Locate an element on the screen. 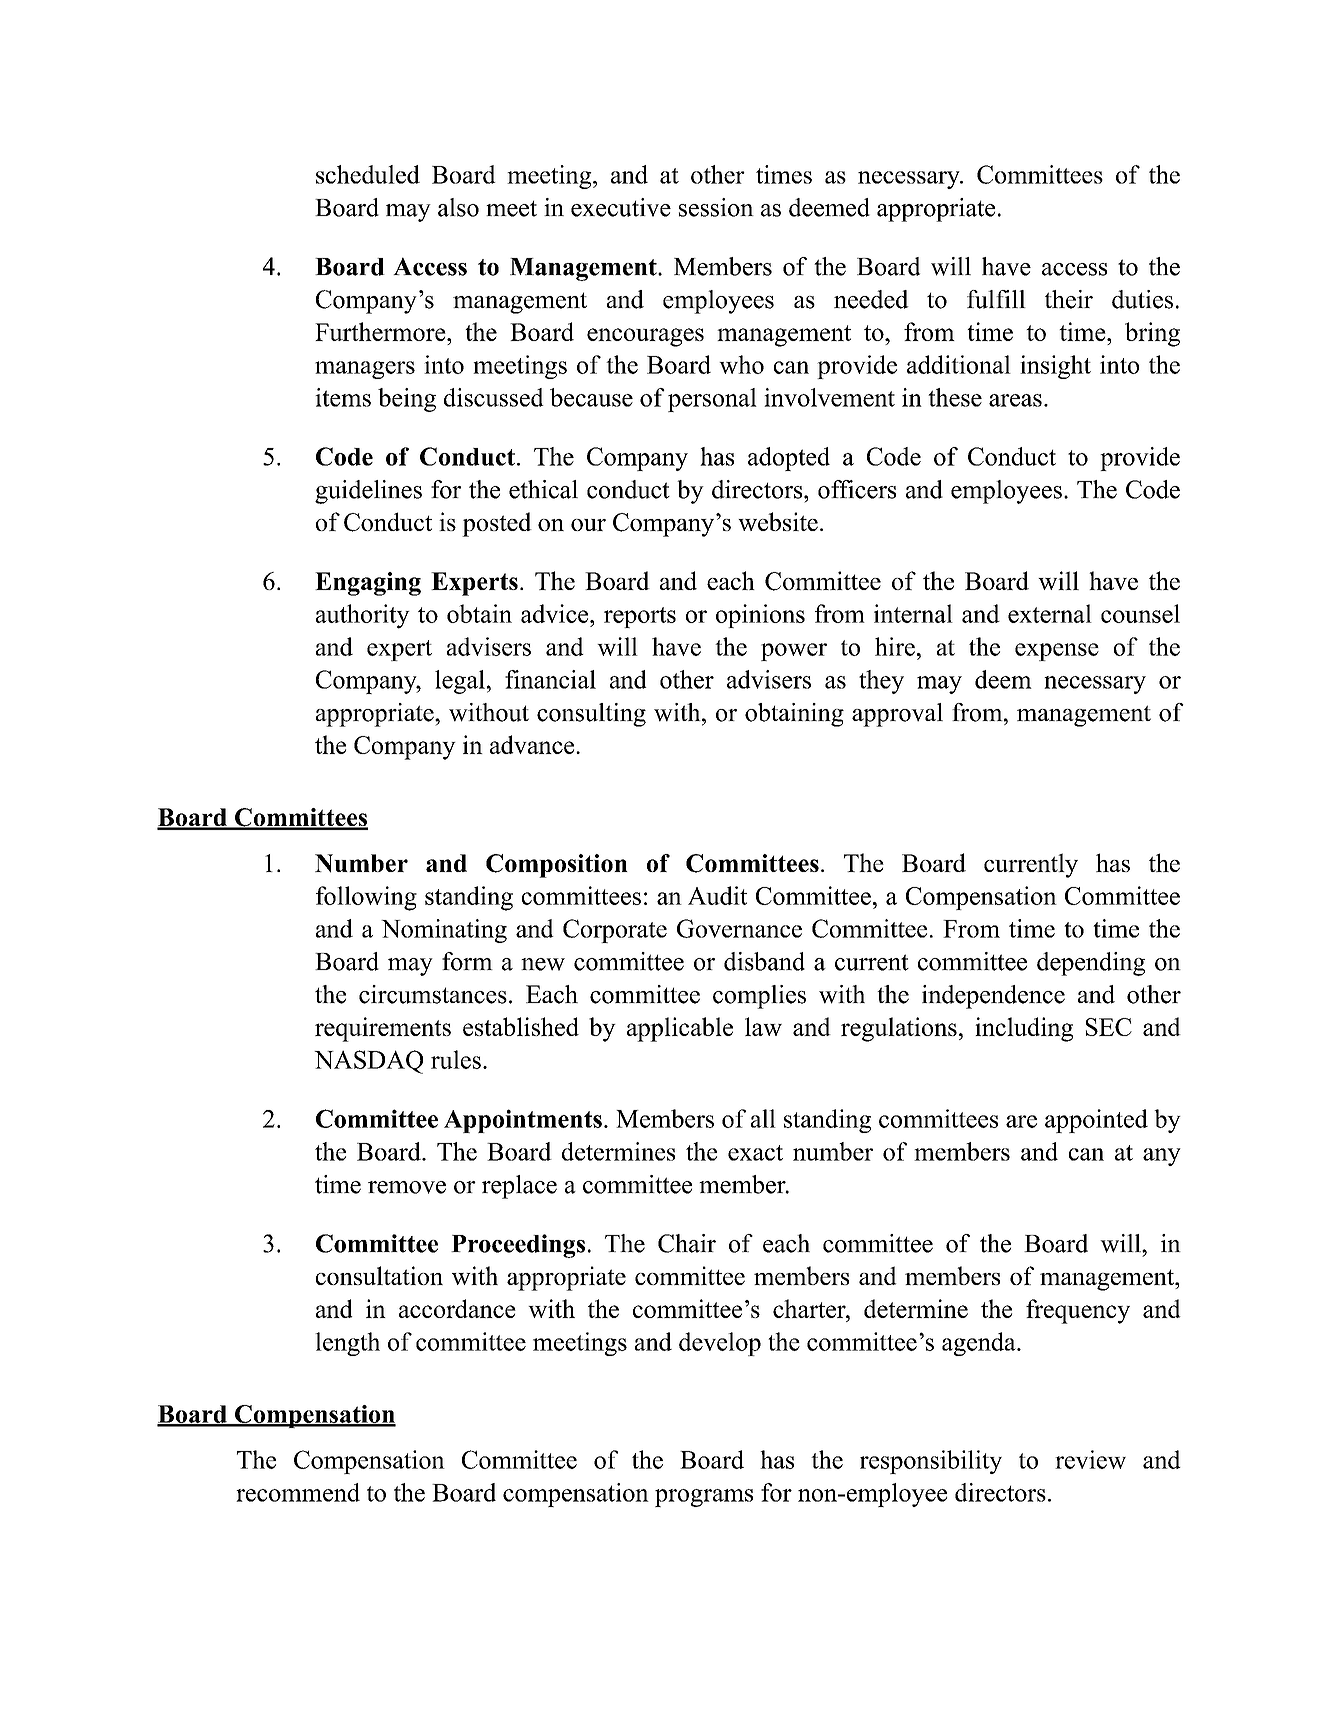 This screenshot has width=1338, height=1731. Audit is located at coordinates (717, 895).
